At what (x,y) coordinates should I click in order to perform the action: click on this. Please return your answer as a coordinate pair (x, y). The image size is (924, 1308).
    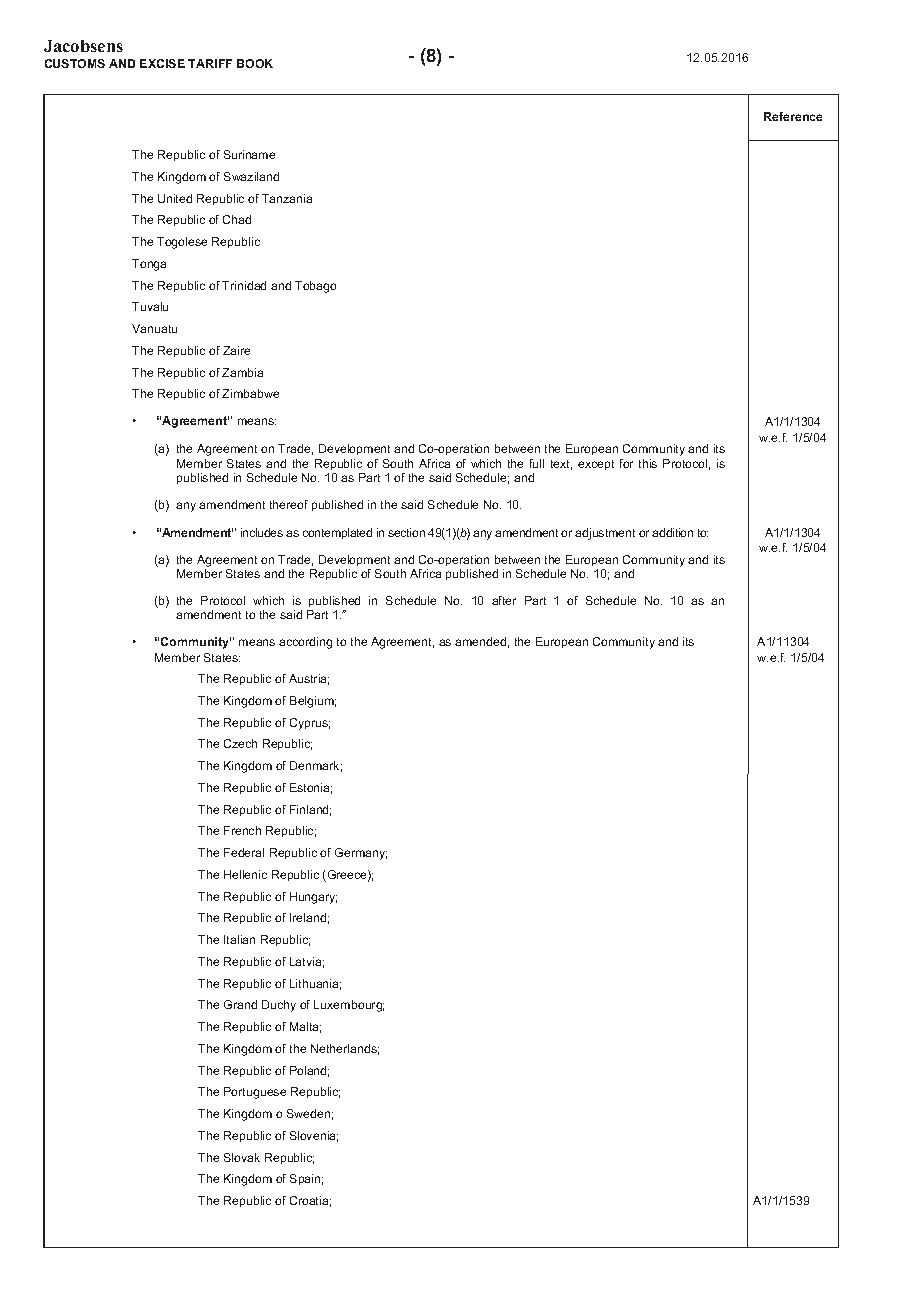
    Looking at the image, I should click on (648, 463).
